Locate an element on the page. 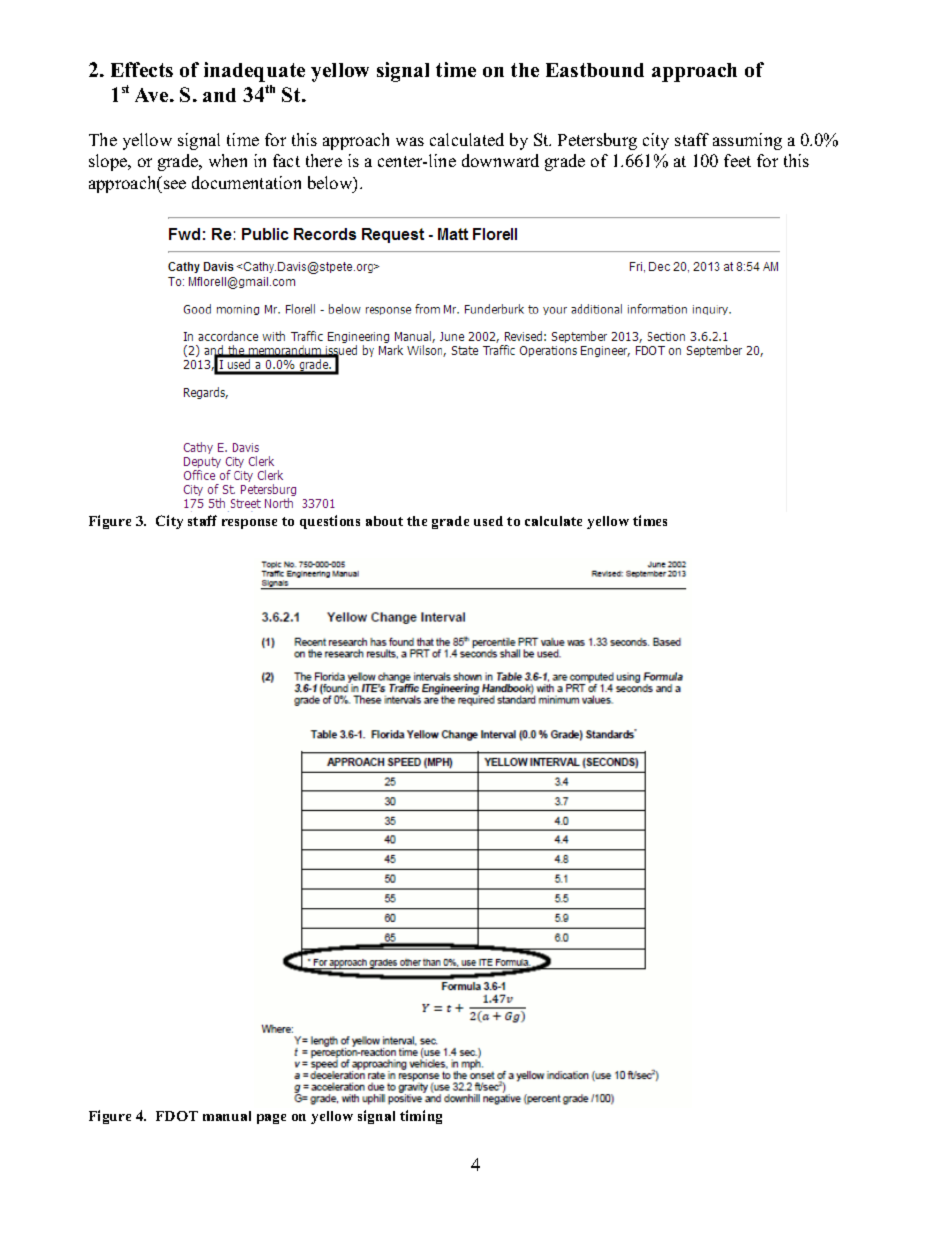 The image size is (952, 1233). response is located at coordinates (249, 524).
